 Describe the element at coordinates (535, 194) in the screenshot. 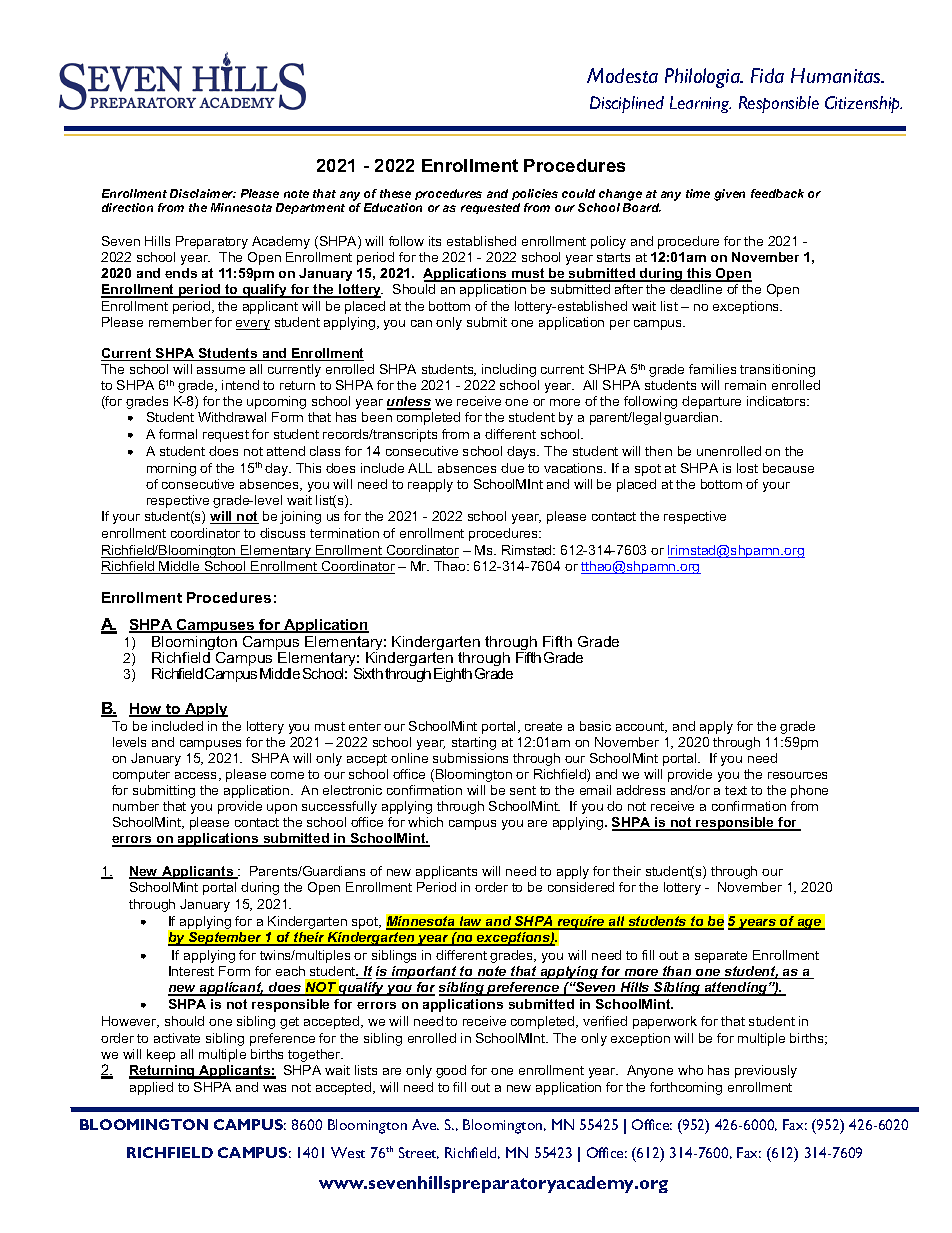

I see `policies` at that location.
